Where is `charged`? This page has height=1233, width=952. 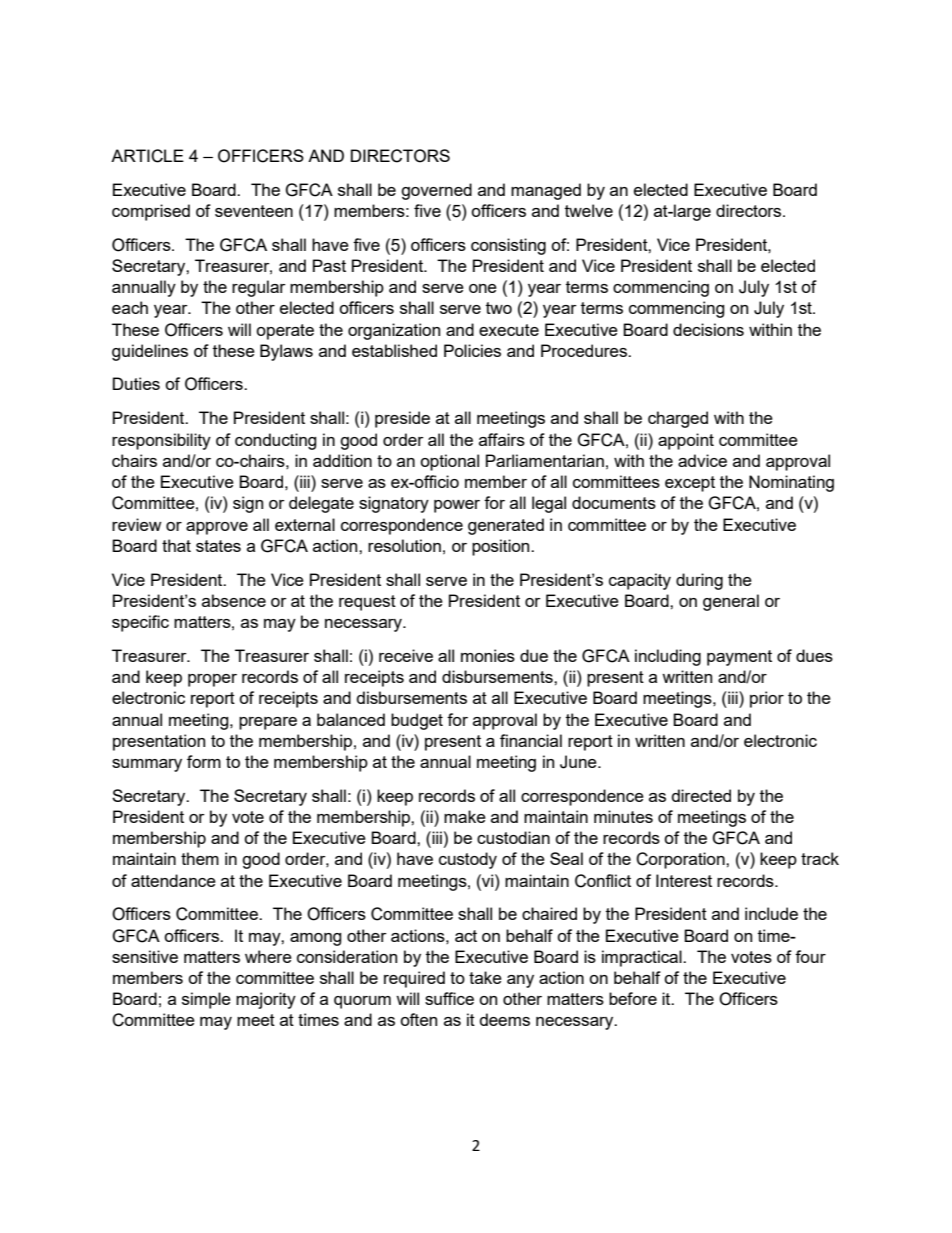 charged is located at coordinates (678, 419).
